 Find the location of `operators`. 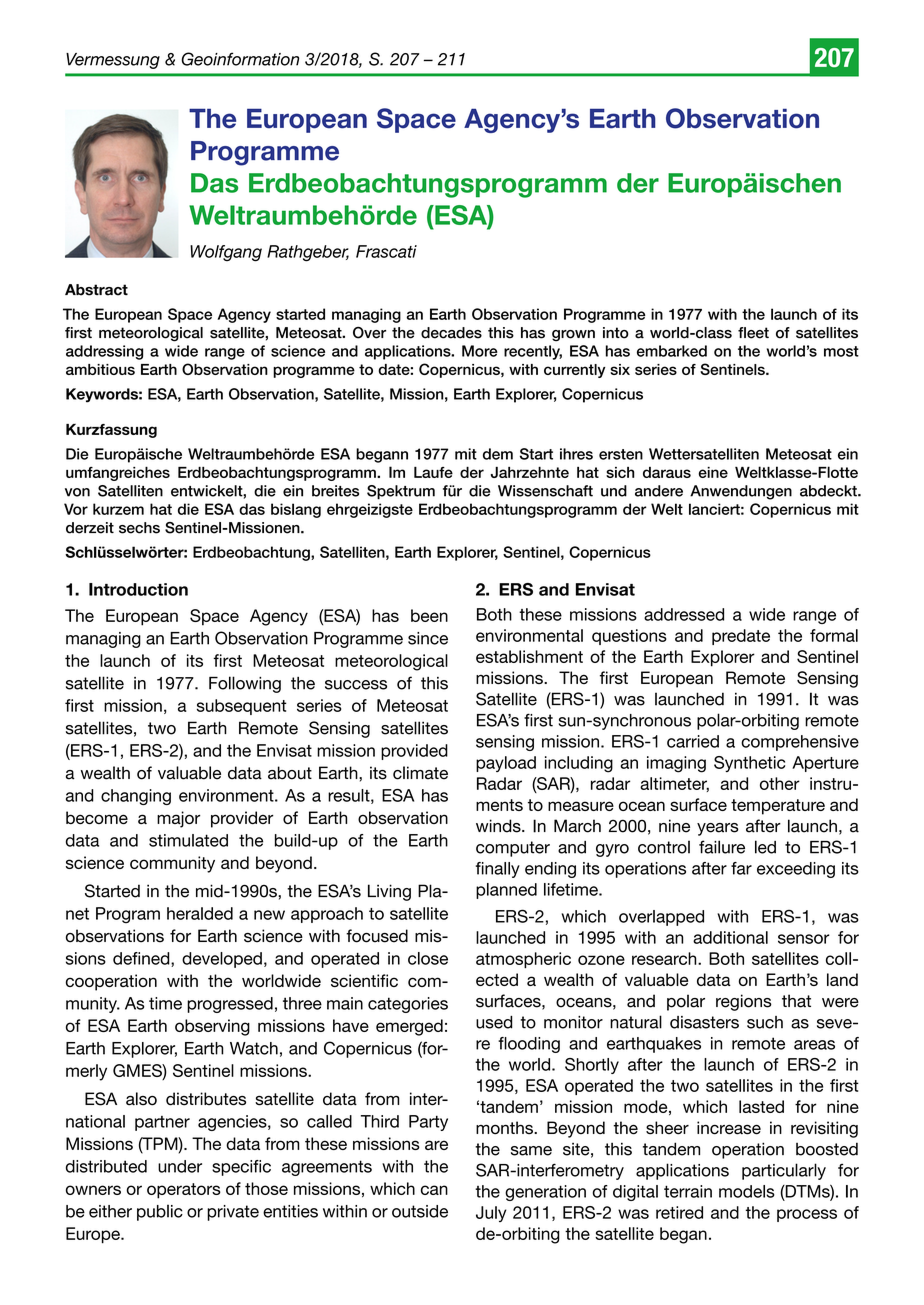

operators is located at coordinates (184, 1191).
